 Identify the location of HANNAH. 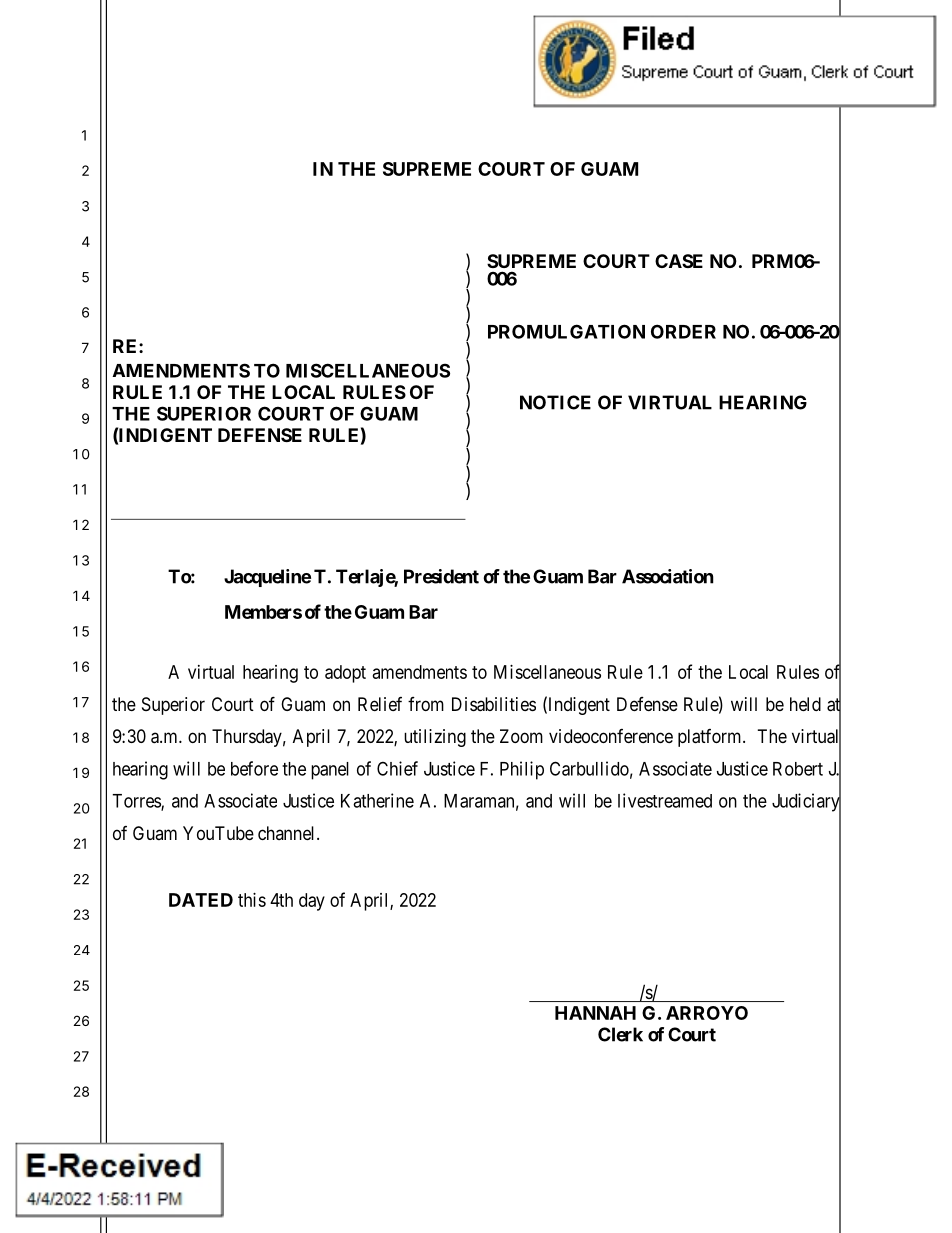
(595, 1013).
